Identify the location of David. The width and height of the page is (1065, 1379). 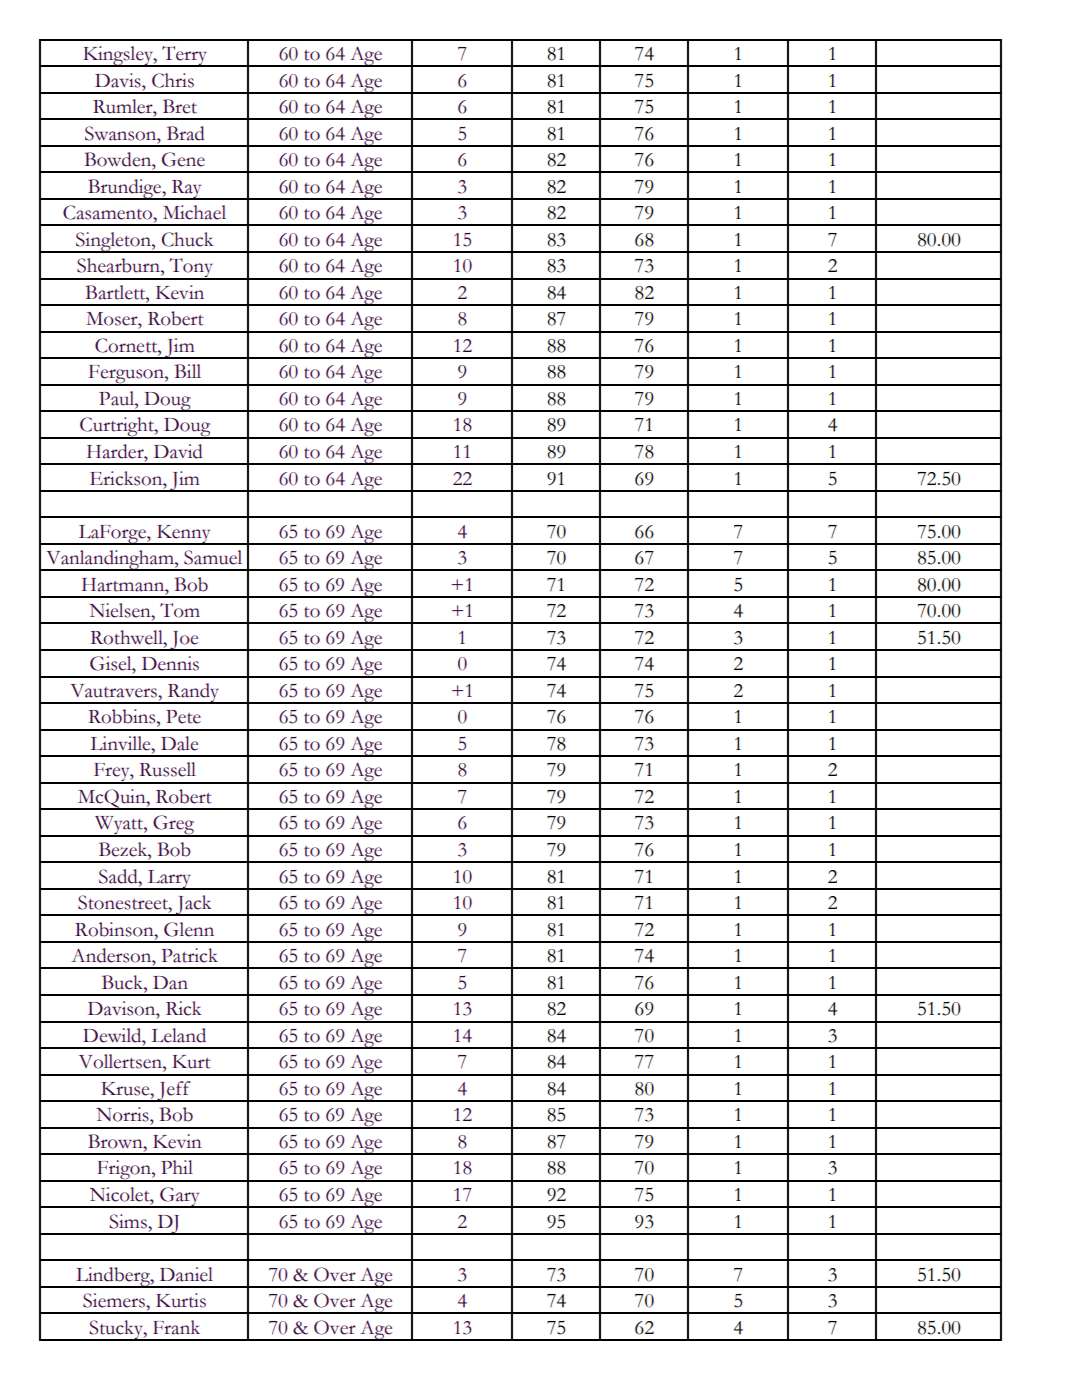
(178, 451).
